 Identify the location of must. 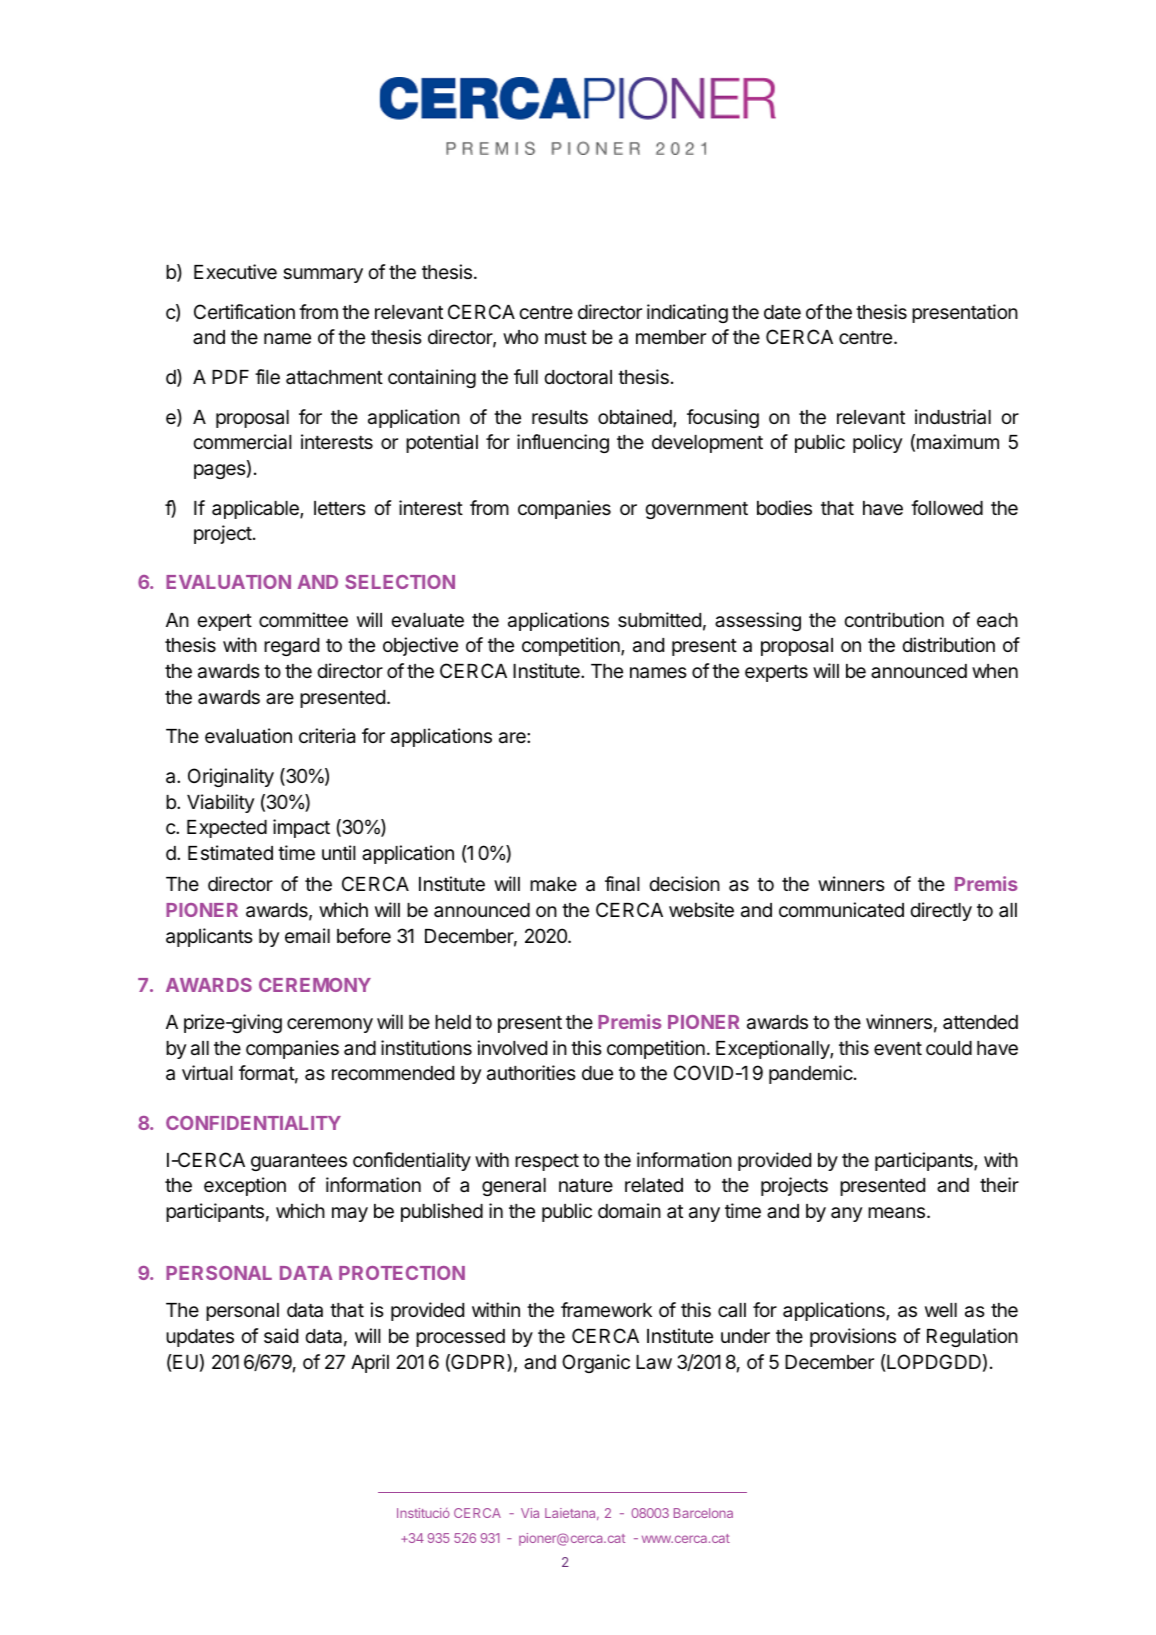
(566, 337).
